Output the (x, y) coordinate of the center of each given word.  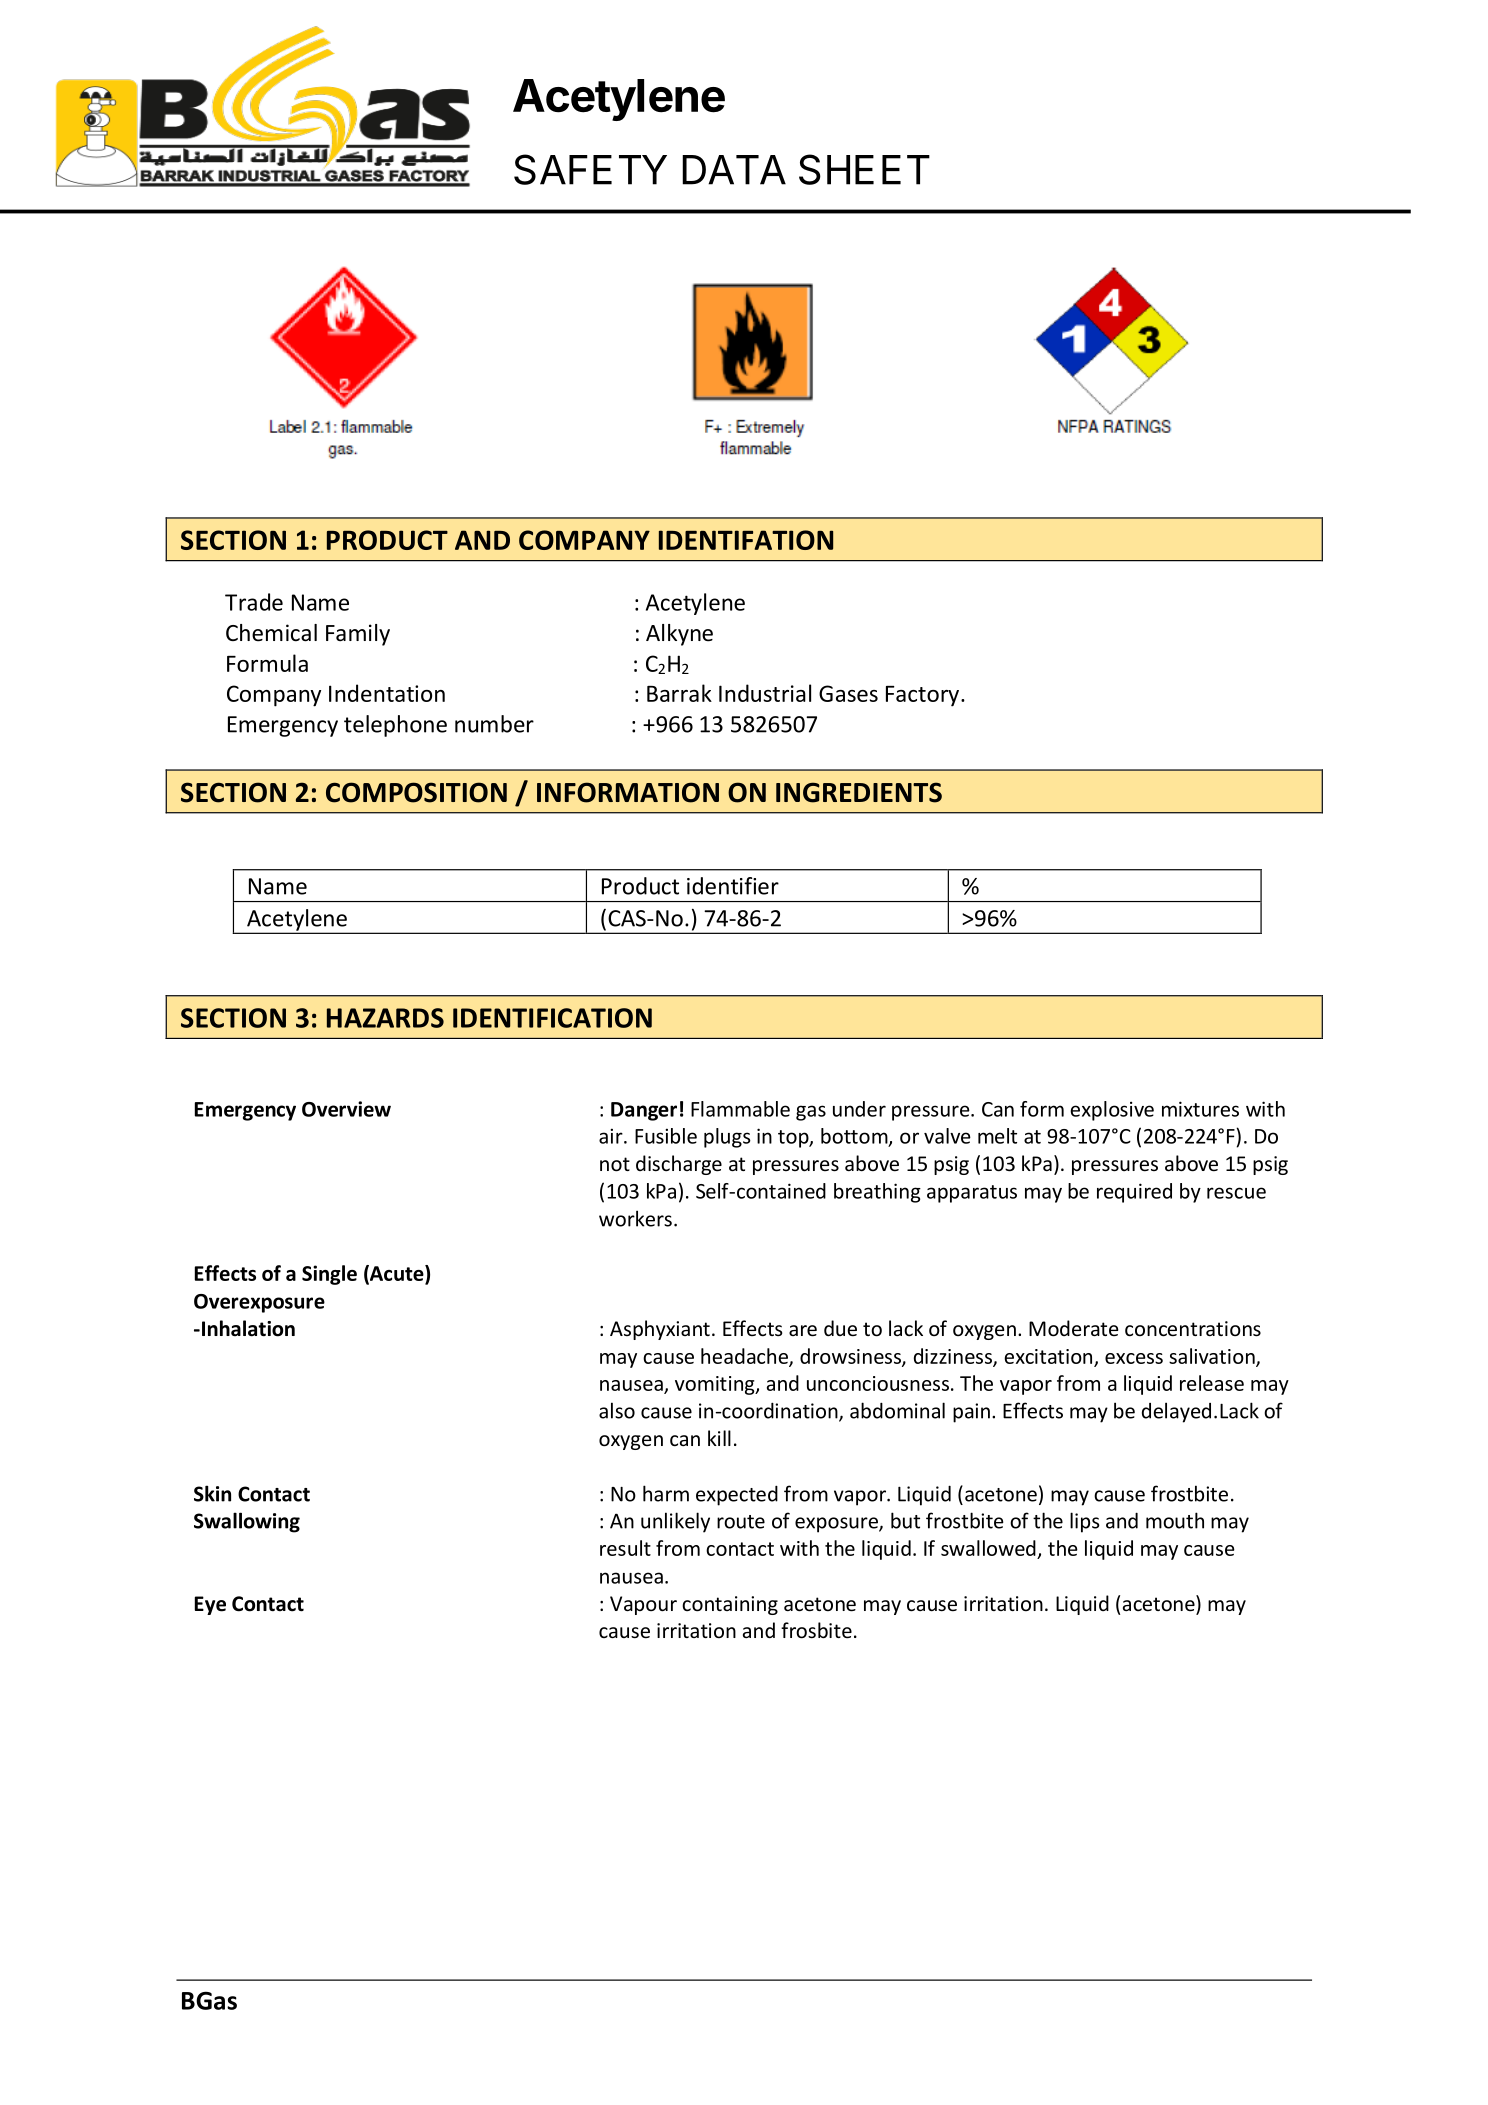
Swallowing (247, 1522)
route (741, 1522)
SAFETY (590, 169)
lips (1085, 1522)
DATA (734, 170)
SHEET (864, 169)
